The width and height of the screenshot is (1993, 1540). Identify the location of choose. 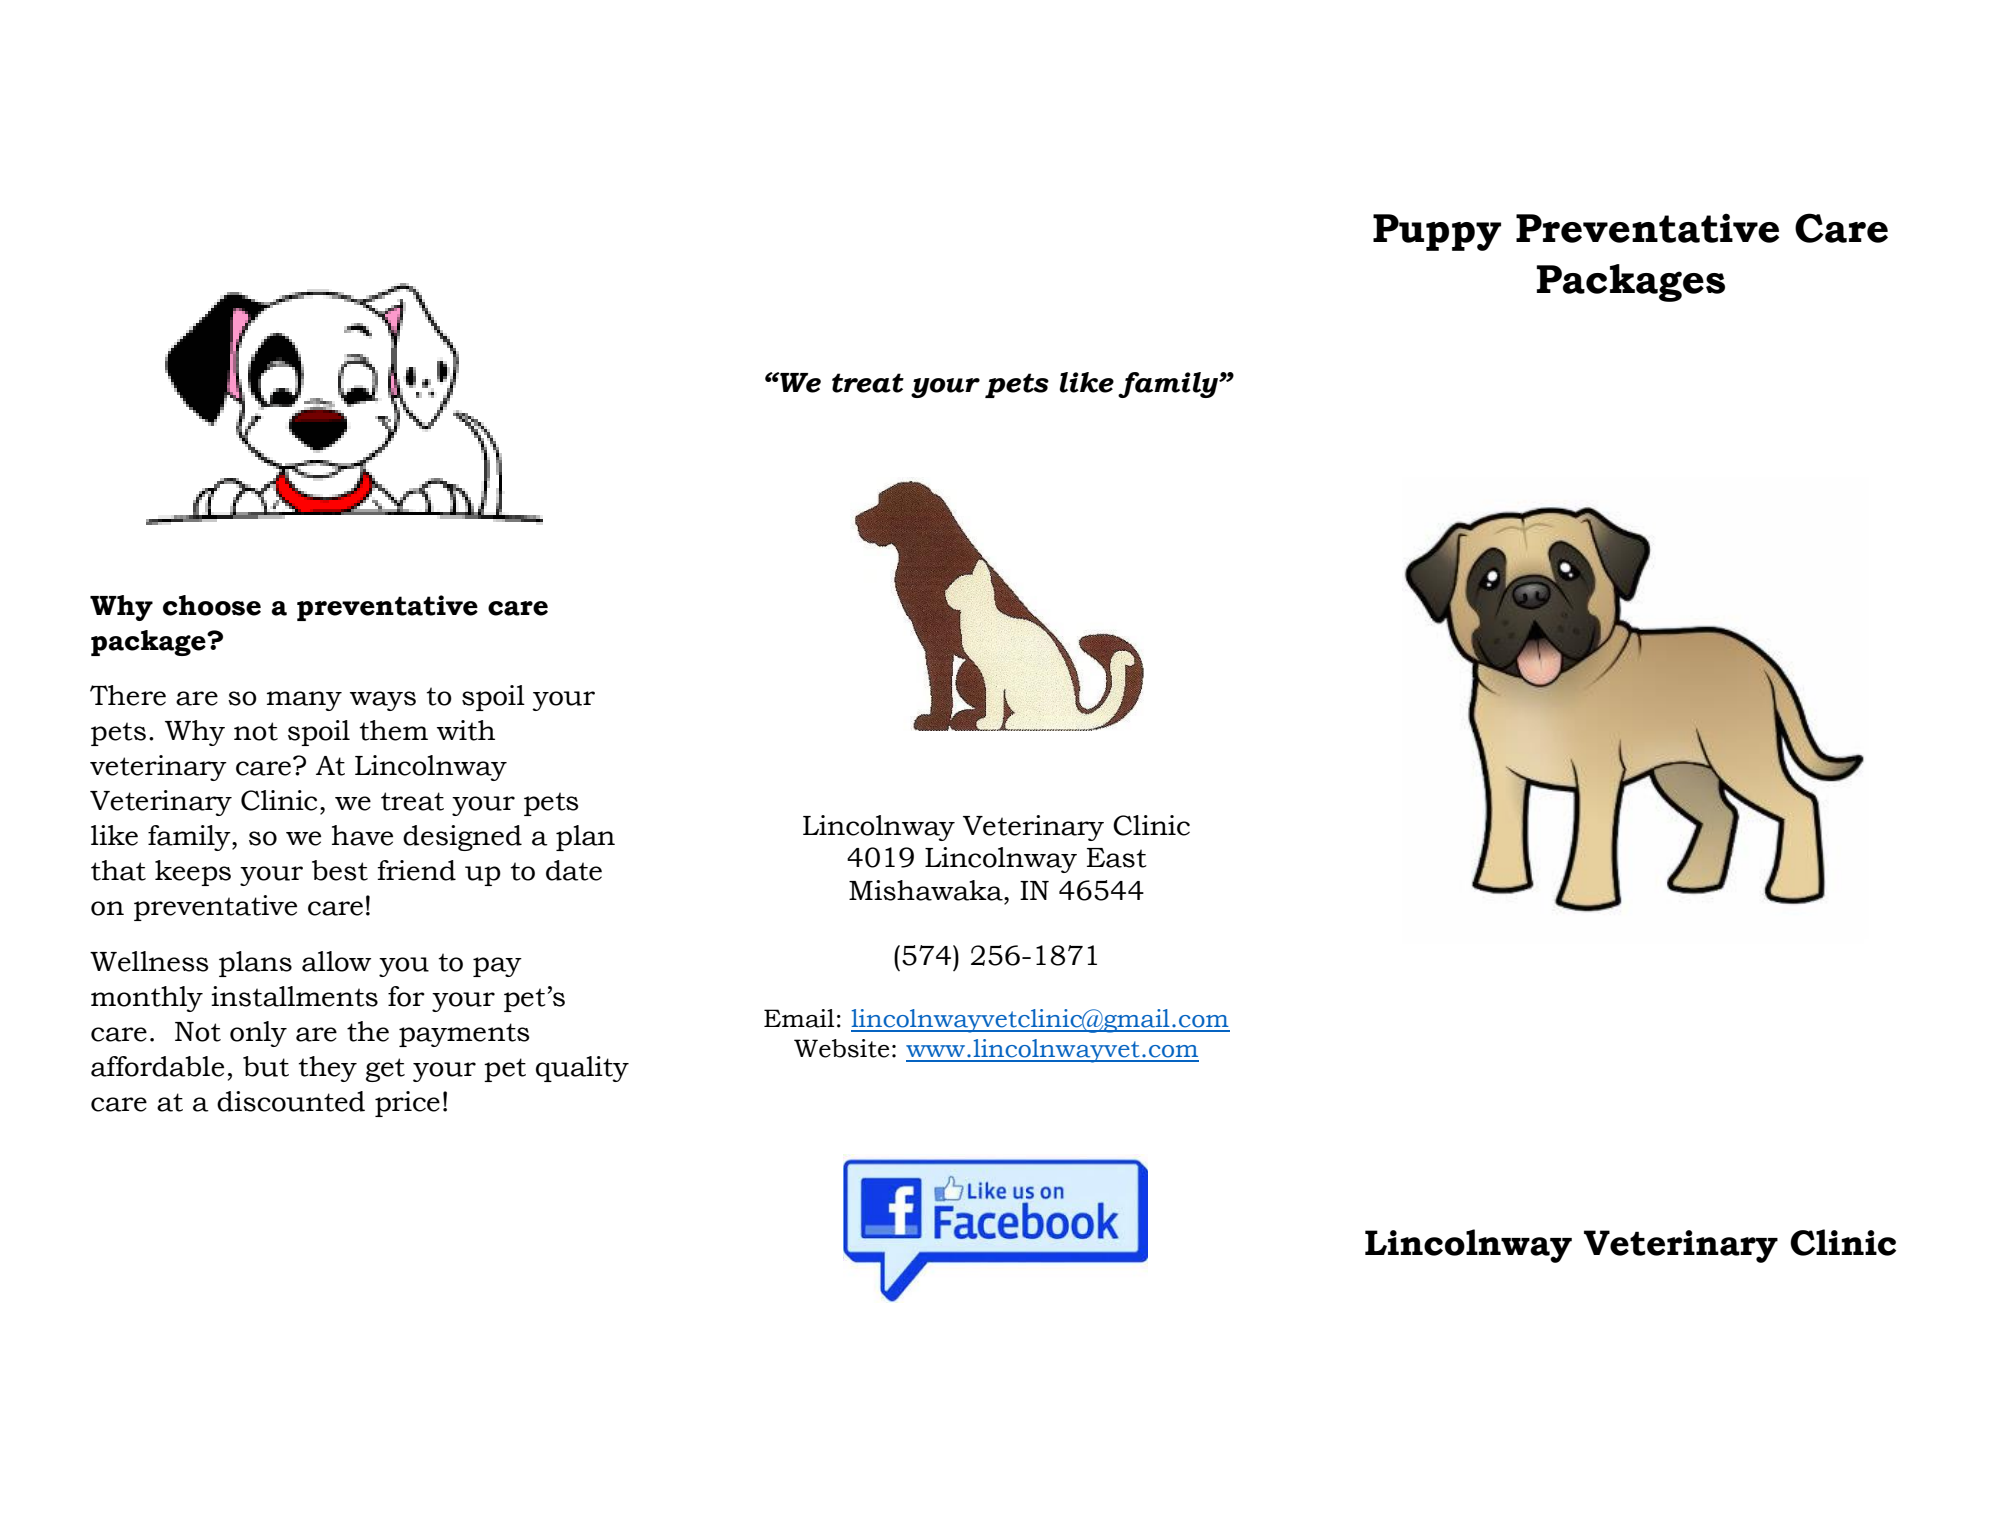
(212, 605).
